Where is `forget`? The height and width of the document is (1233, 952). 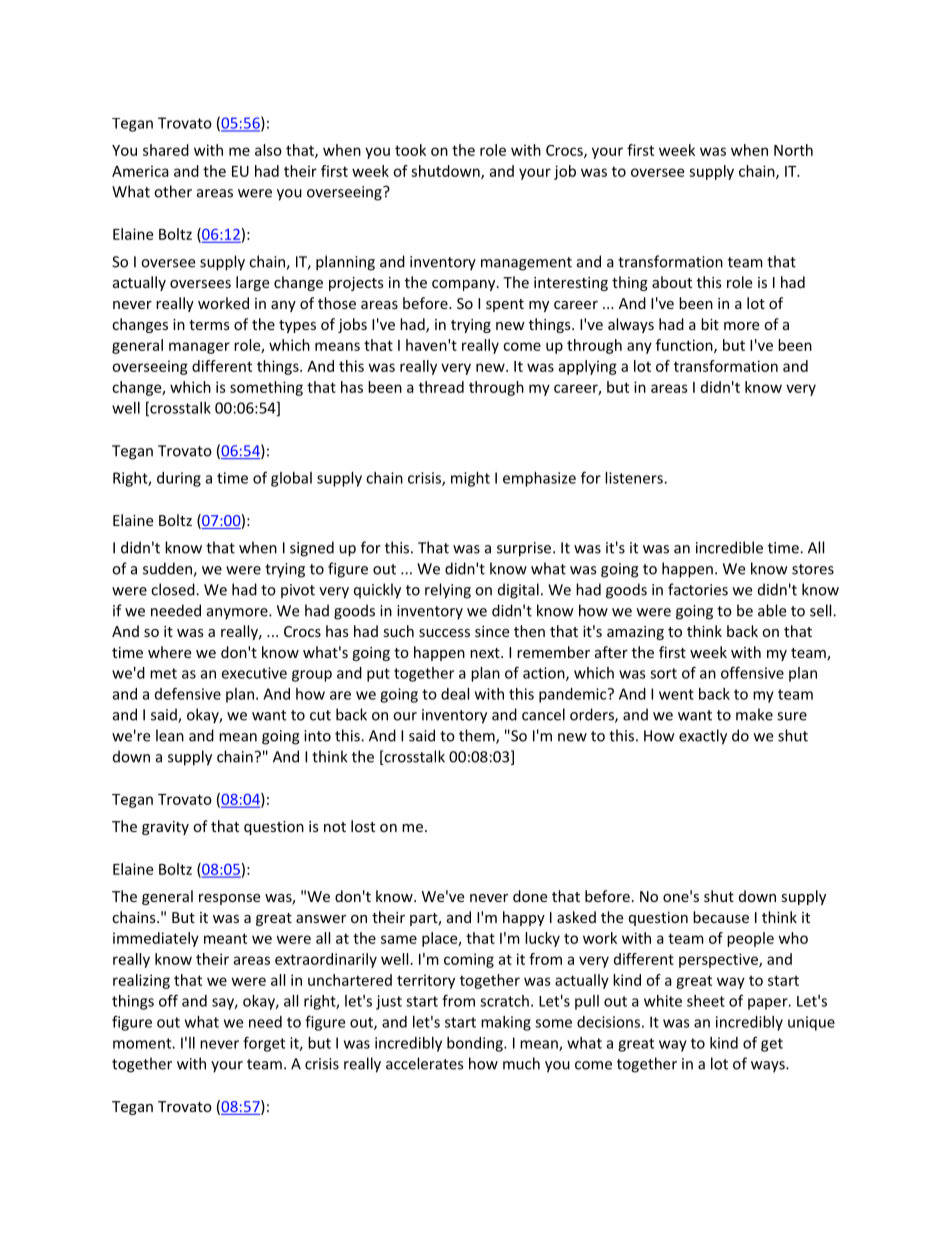 forget is located at coordinates (264, 1044).
